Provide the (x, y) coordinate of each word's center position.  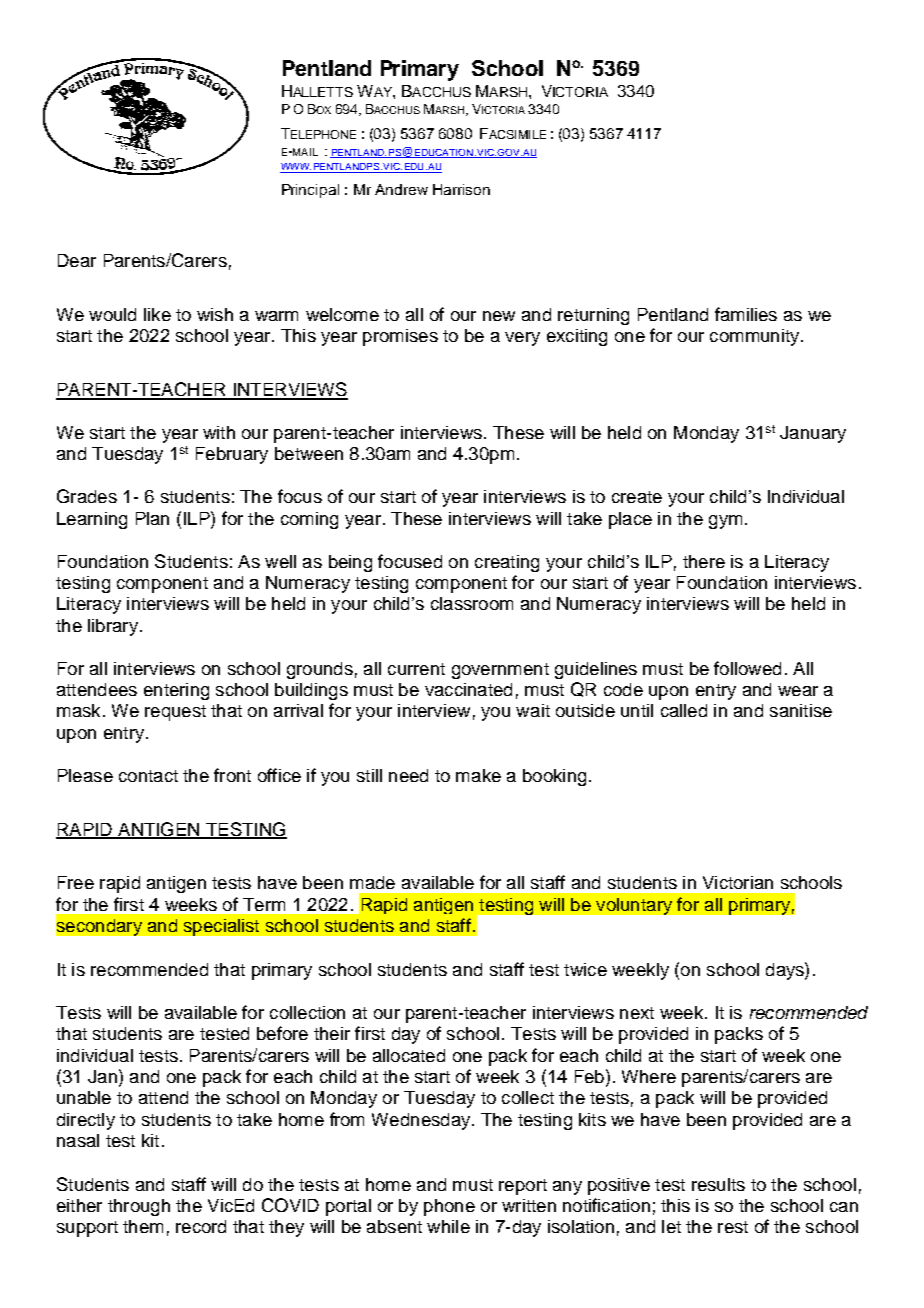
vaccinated (468, 689)
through (139, 1207)
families (746, 314)
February (232, 455)
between (309, 453)
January (813, 434)
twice (585, 969)
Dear (77, 260)
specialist (221, 927)
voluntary (634, 906)
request (175, 713)
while (448, 1226)
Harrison (461, 189)
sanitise (801, 710)
